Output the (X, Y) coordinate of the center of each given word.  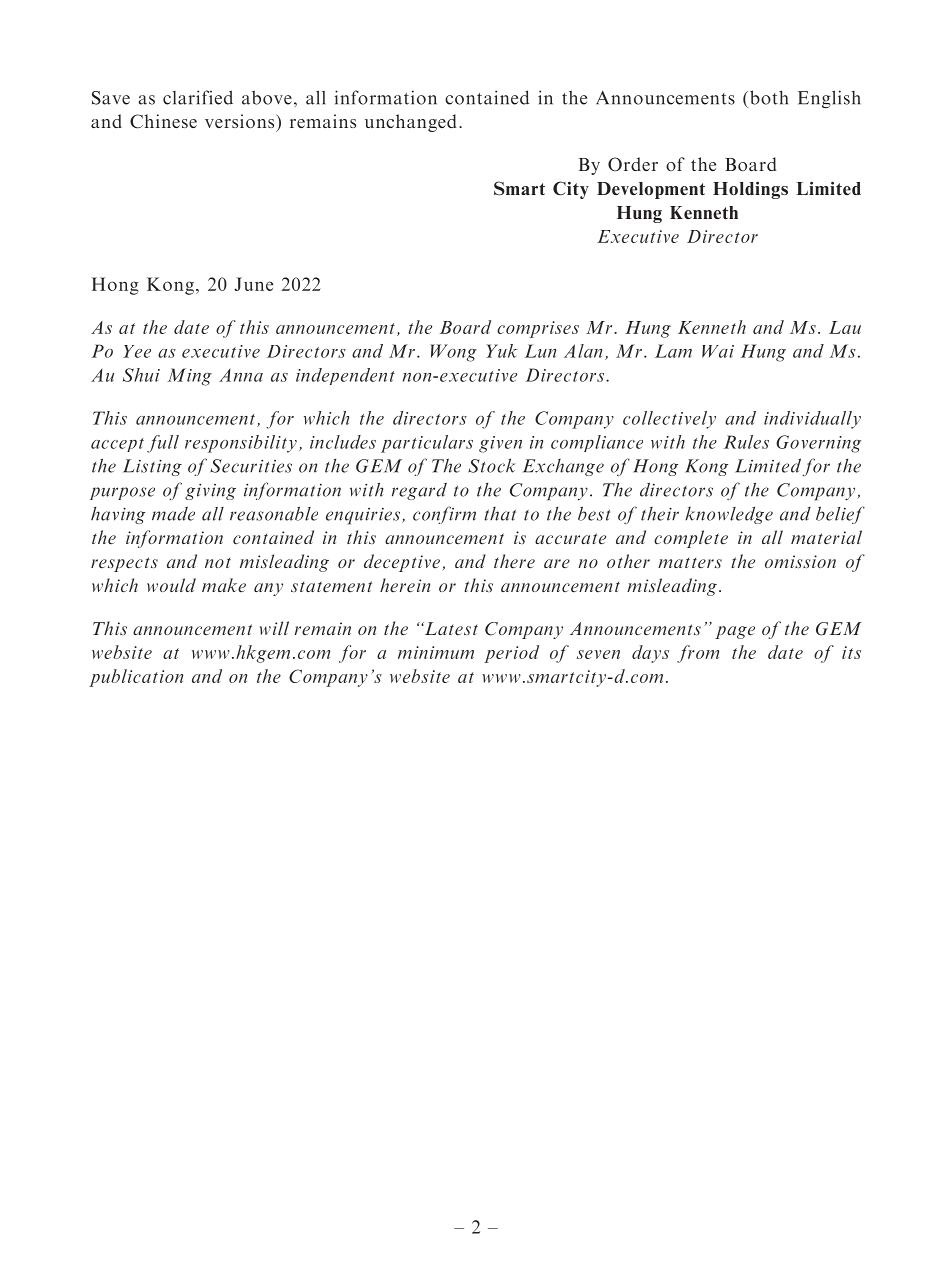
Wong (453, 353)
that (500, 514)
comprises (538, 329)
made (173, 514)
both (769, 97)
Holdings (750, 190)
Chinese (163, 121)
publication (136, 678)
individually (812, 420)
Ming (189, 377)
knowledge (729, 515)
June (253, 284)
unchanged (411, 123)
